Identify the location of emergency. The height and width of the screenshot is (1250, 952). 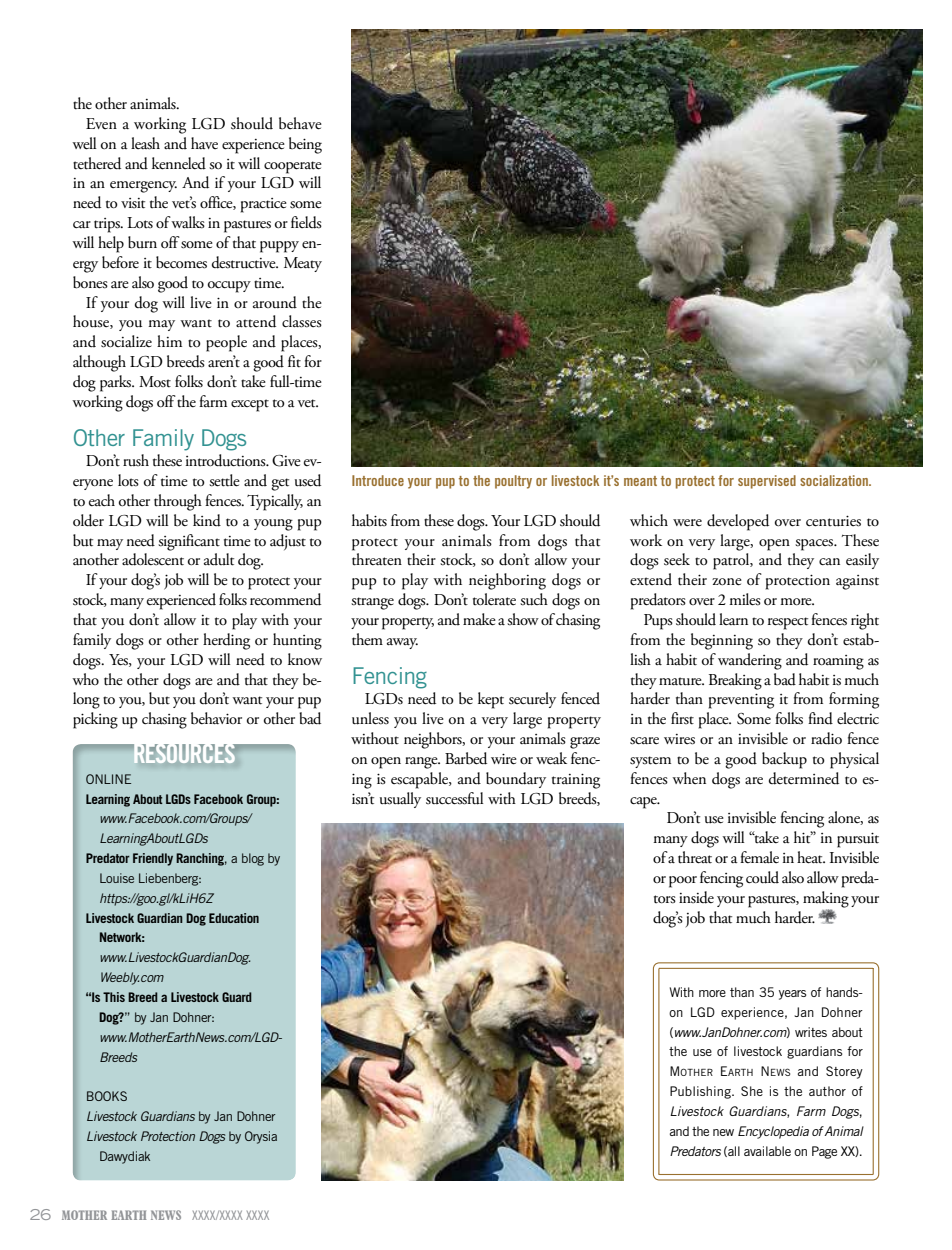
(143, 187).
